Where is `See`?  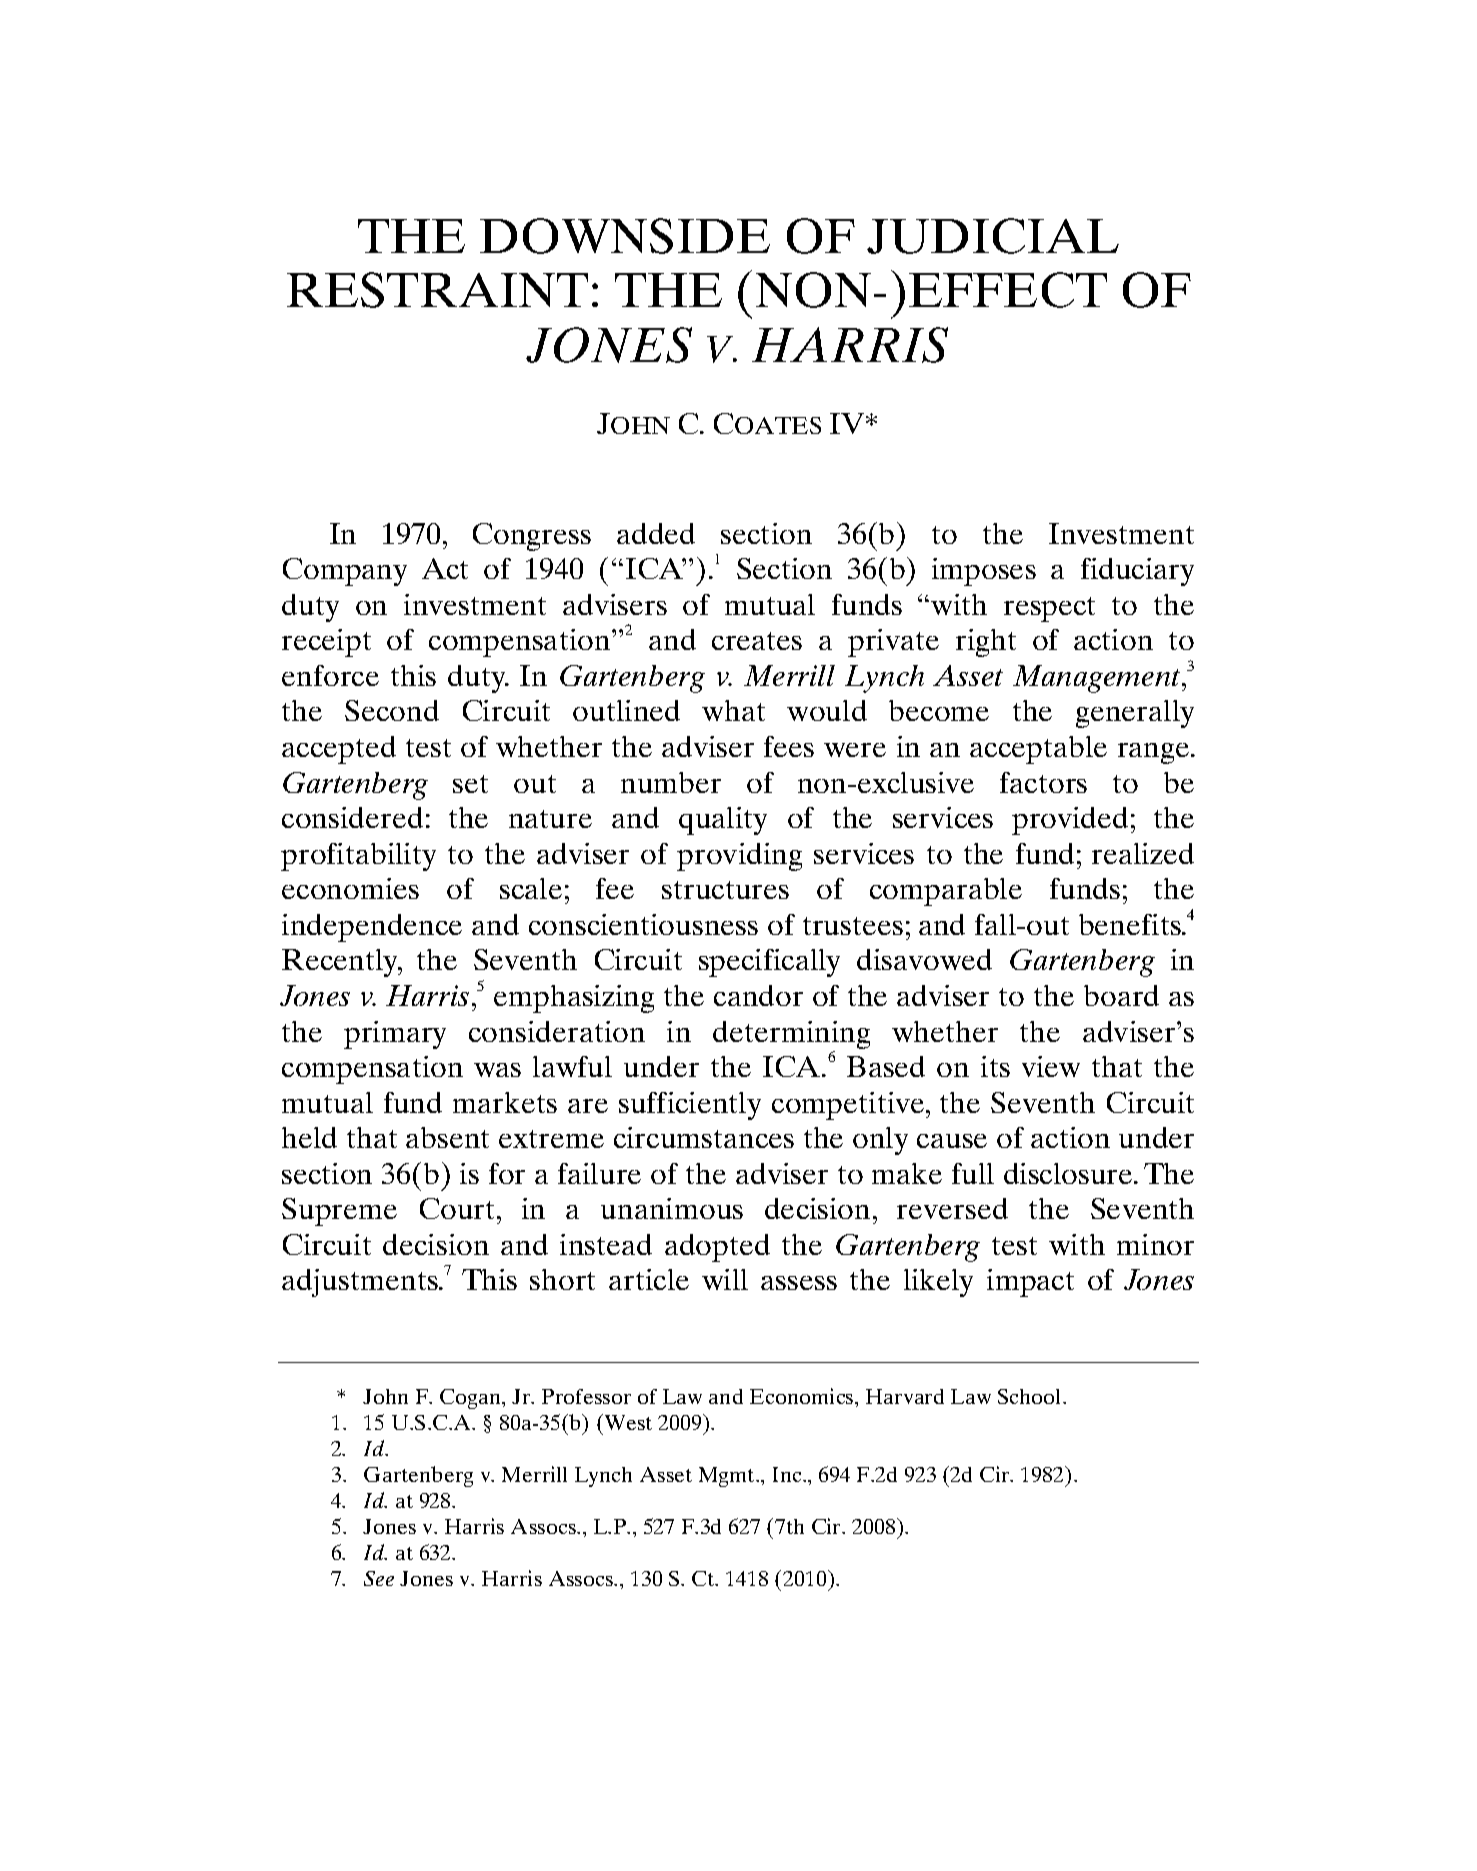 See is located at coordinates (379, 1578).
